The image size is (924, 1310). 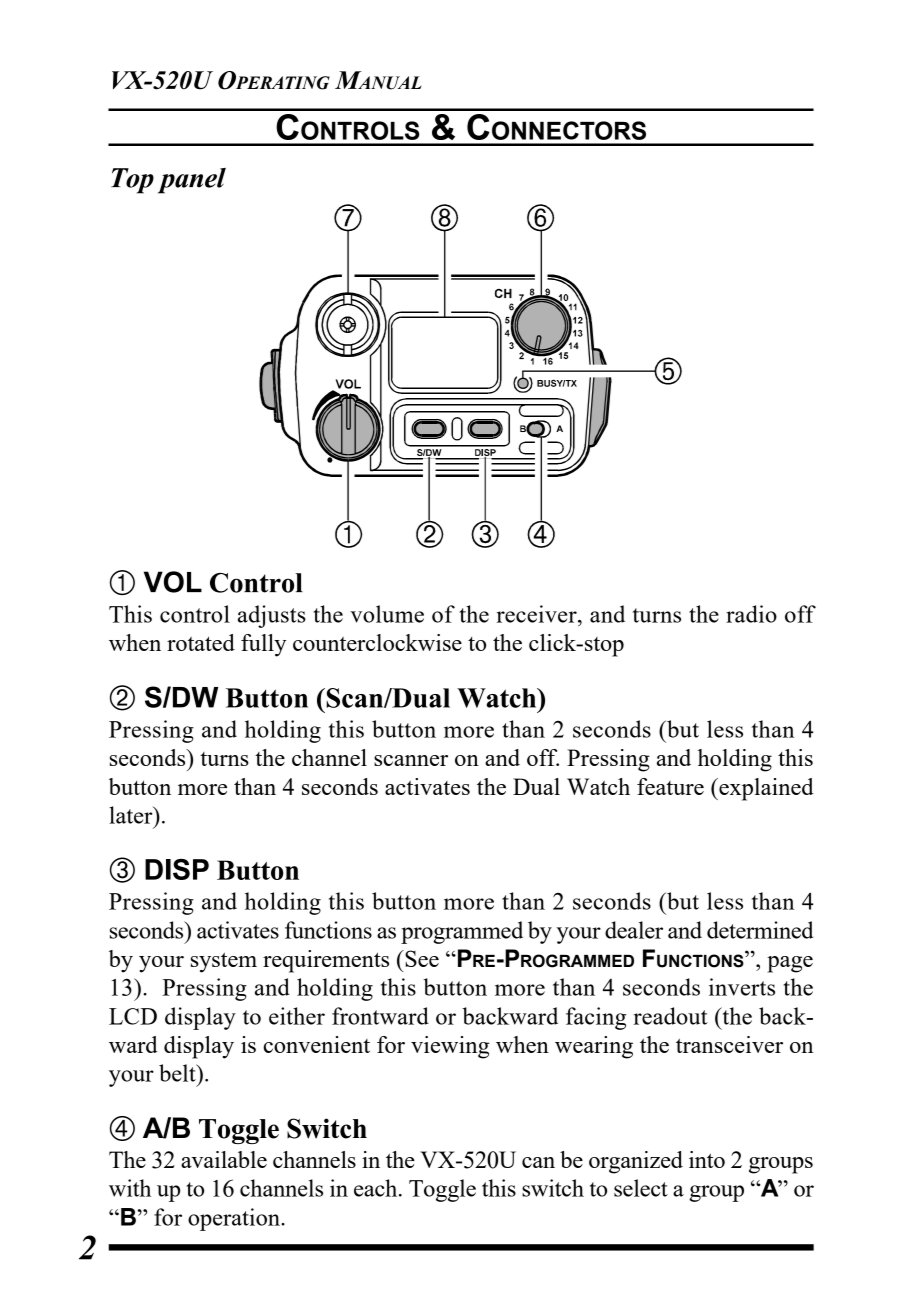 What do you see at coordinates (670, 786) in the screenshot?
I see `feature` at bounding box center [670, 786].
